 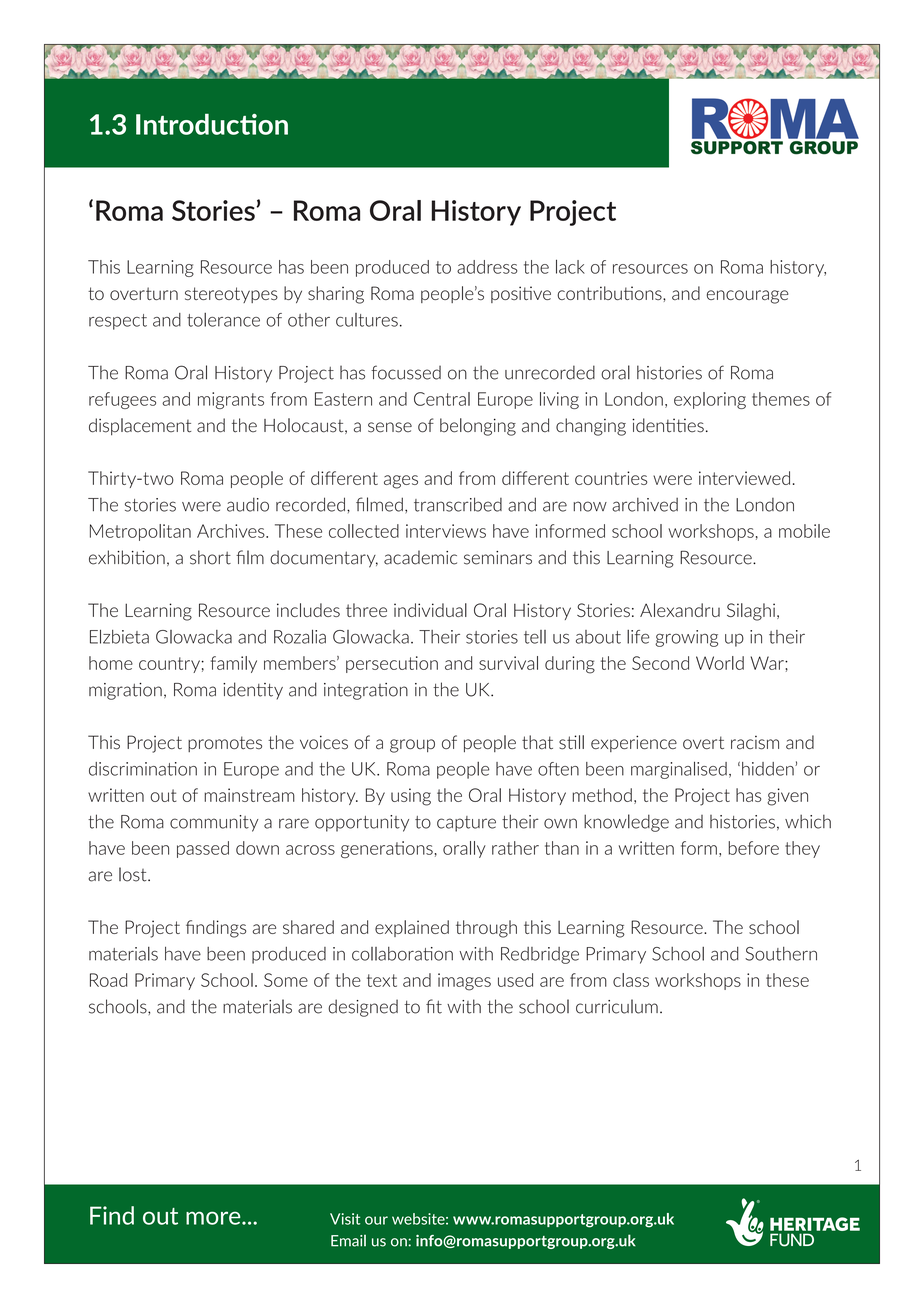 I want to click on encourage, so click(x=748, y=297).
